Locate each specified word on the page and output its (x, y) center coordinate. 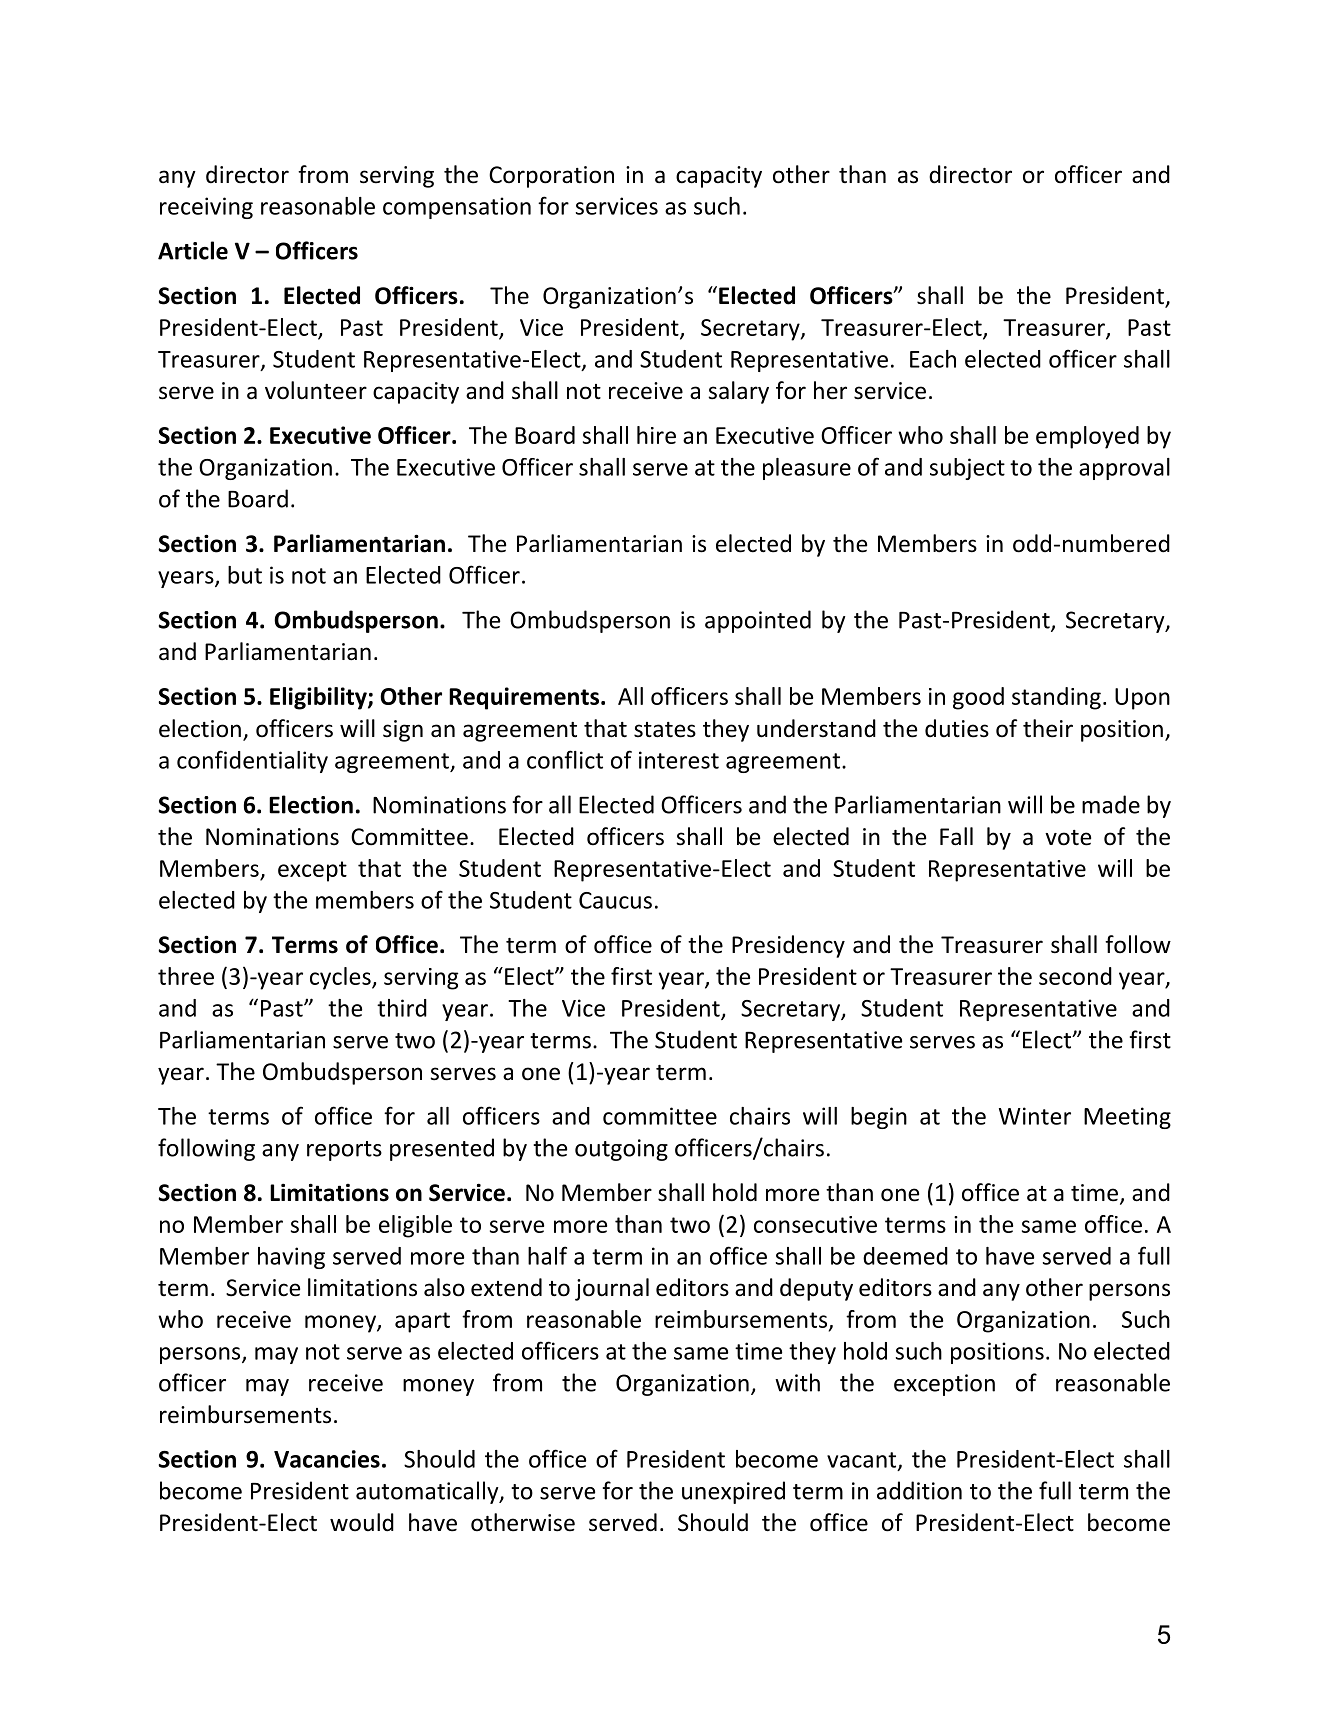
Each (933, 359)
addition (919, 1490)
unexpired (733, 1492)
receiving (206, 208)
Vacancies (327, 1459)
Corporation (551, 177)
